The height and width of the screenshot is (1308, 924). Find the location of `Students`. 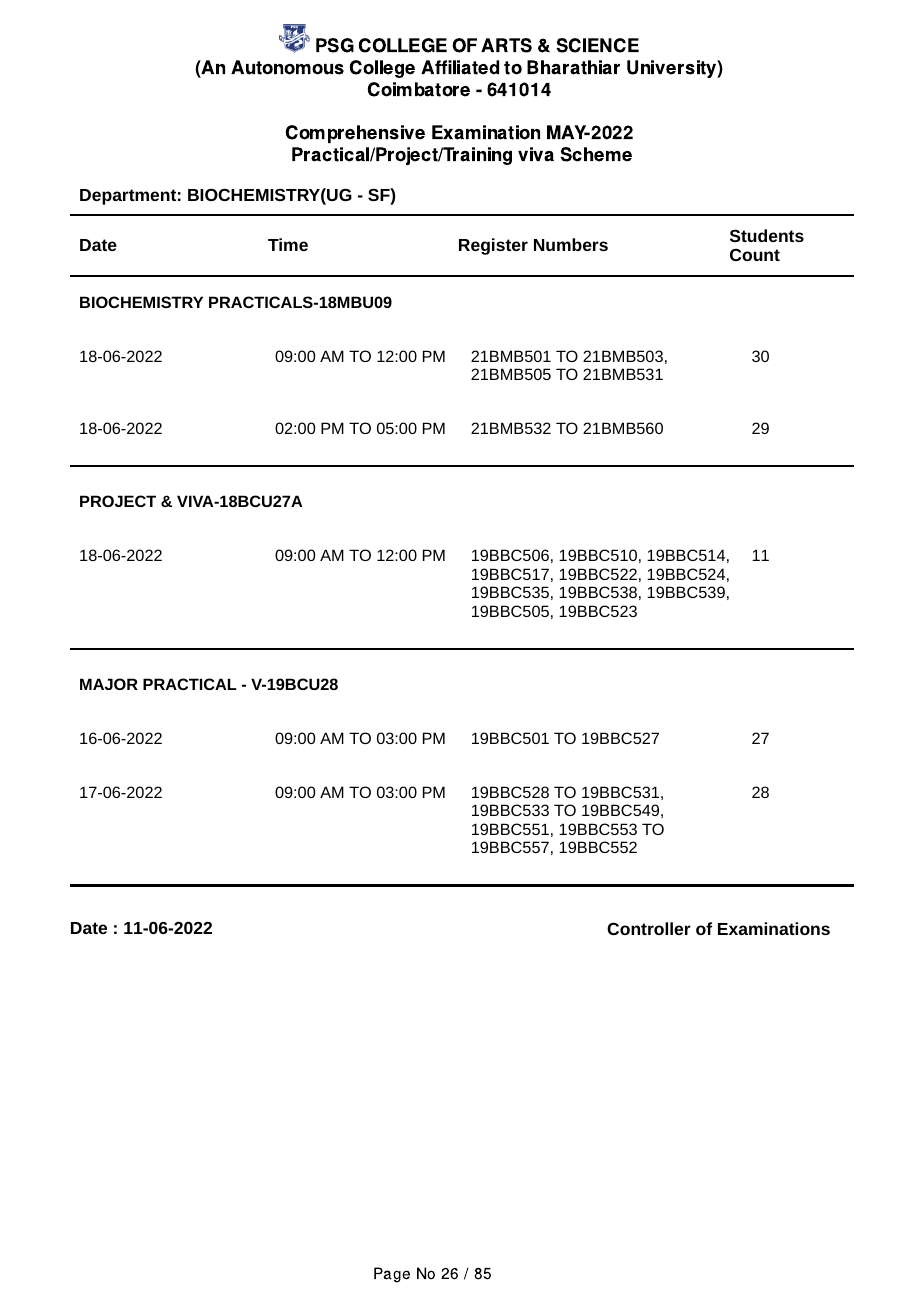

Students is located at coordinates (767, 235).
